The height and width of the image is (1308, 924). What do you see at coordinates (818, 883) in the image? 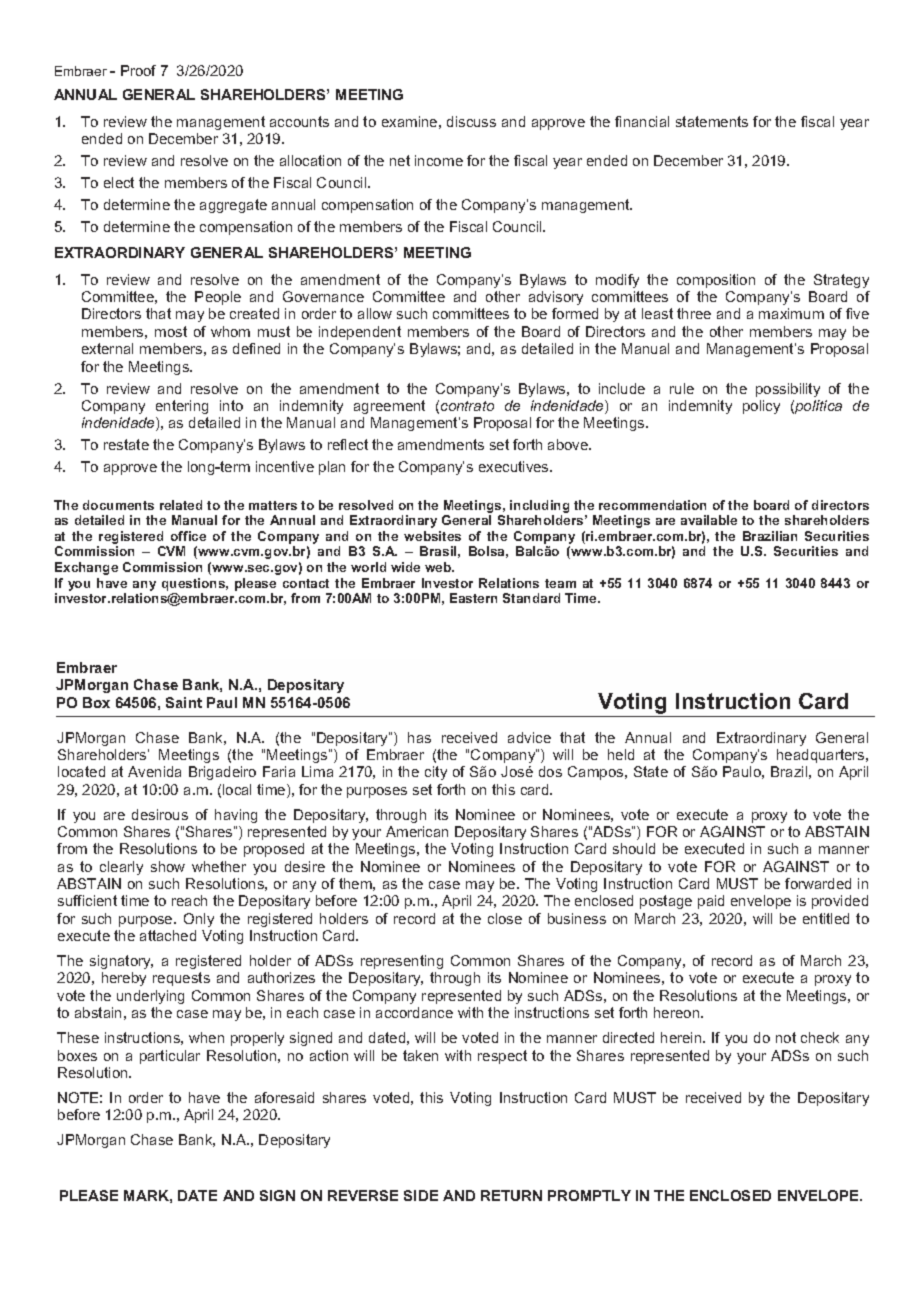
I see `forwarded` at bounding box center [818, 883].
